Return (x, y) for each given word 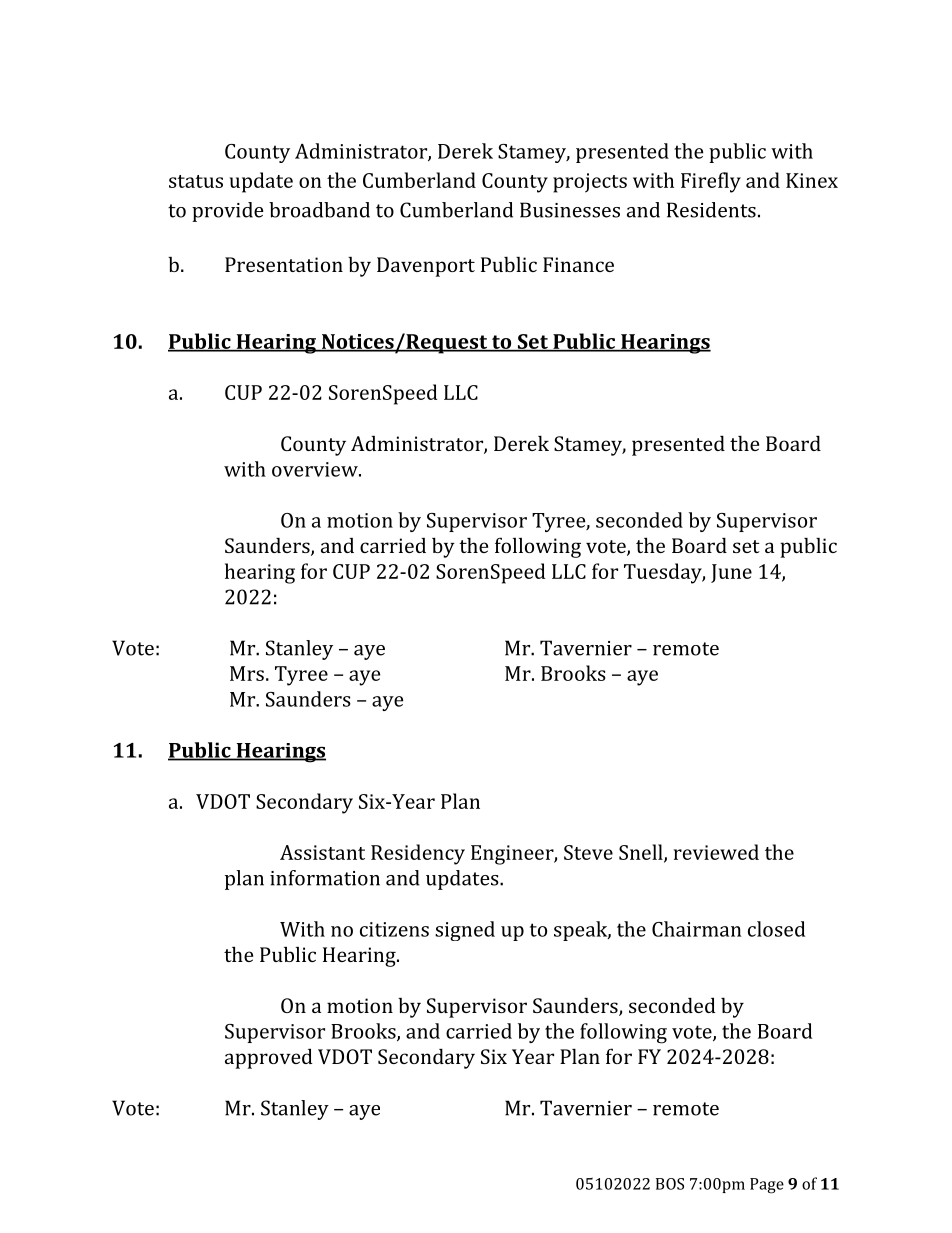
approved (269, 1058)
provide (228, 212)
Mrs (247, 673)
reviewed (716, 852)
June (731, 573)
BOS (670, 1184)
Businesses (570, 210)
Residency (418, 854)
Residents (711, 210)
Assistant (322, 852)
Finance (578, 264)
